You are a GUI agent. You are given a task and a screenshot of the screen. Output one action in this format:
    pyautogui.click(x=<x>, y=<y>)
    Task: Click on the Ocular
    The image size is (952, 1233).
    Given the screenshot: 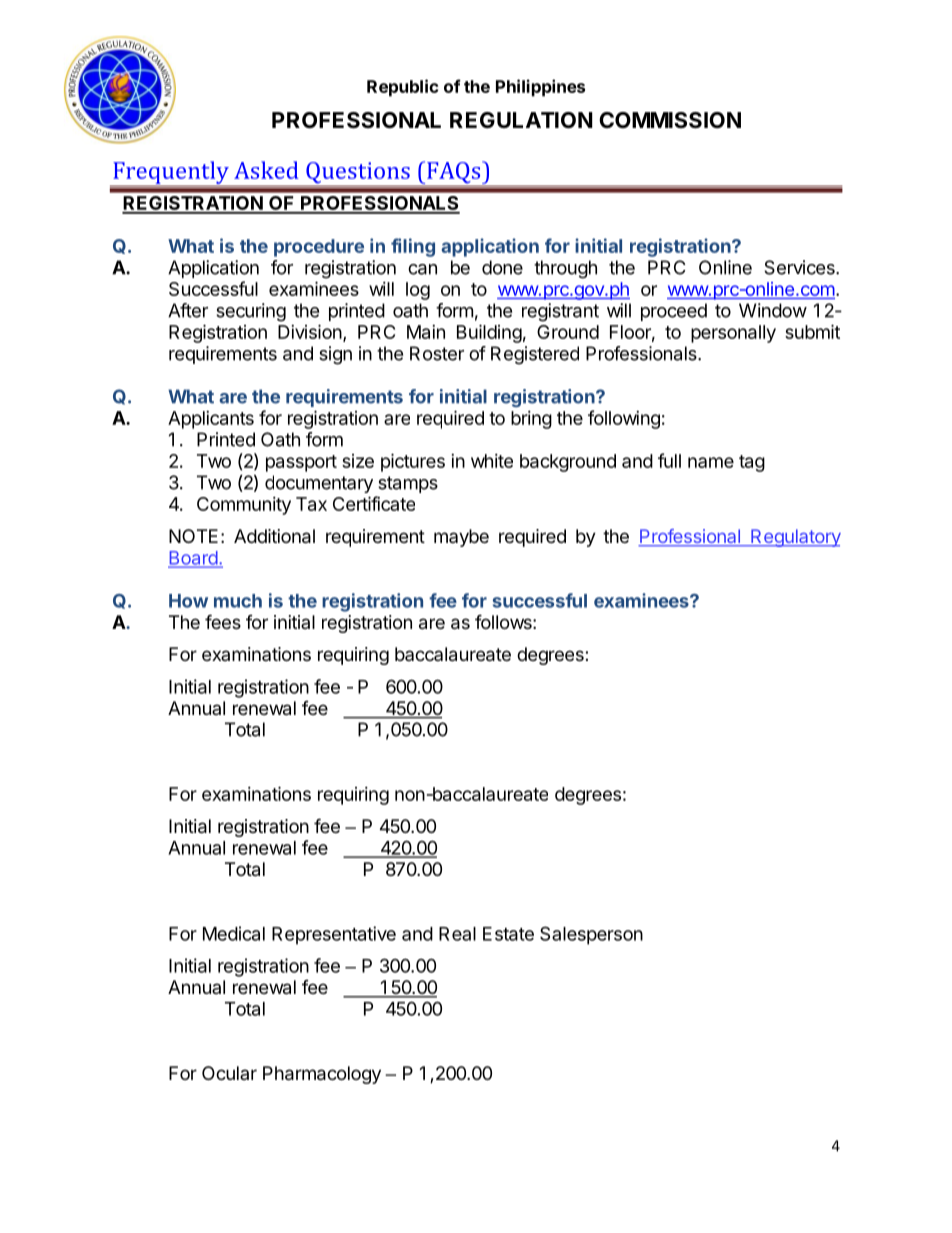 What is the action you would take?
    pyautogui.click(x=229, y=1073)
